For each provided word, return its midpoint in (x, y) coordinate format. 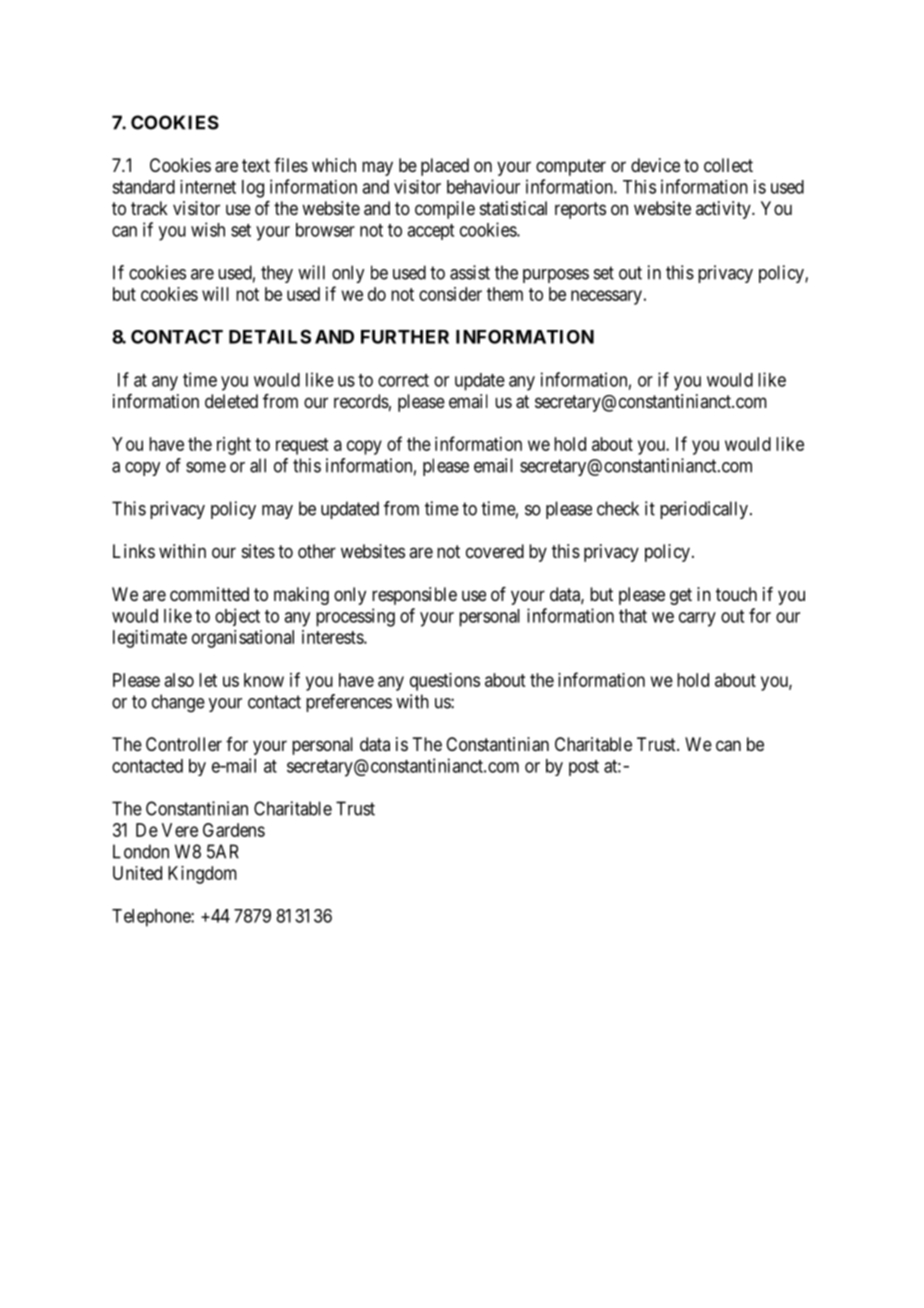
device (655, 165)
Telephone (152, 918)
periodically (704, 510)
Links (134, 551)
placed (445, 167)
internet (208, 187)
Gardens (234, 830)
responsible (414, 596)
